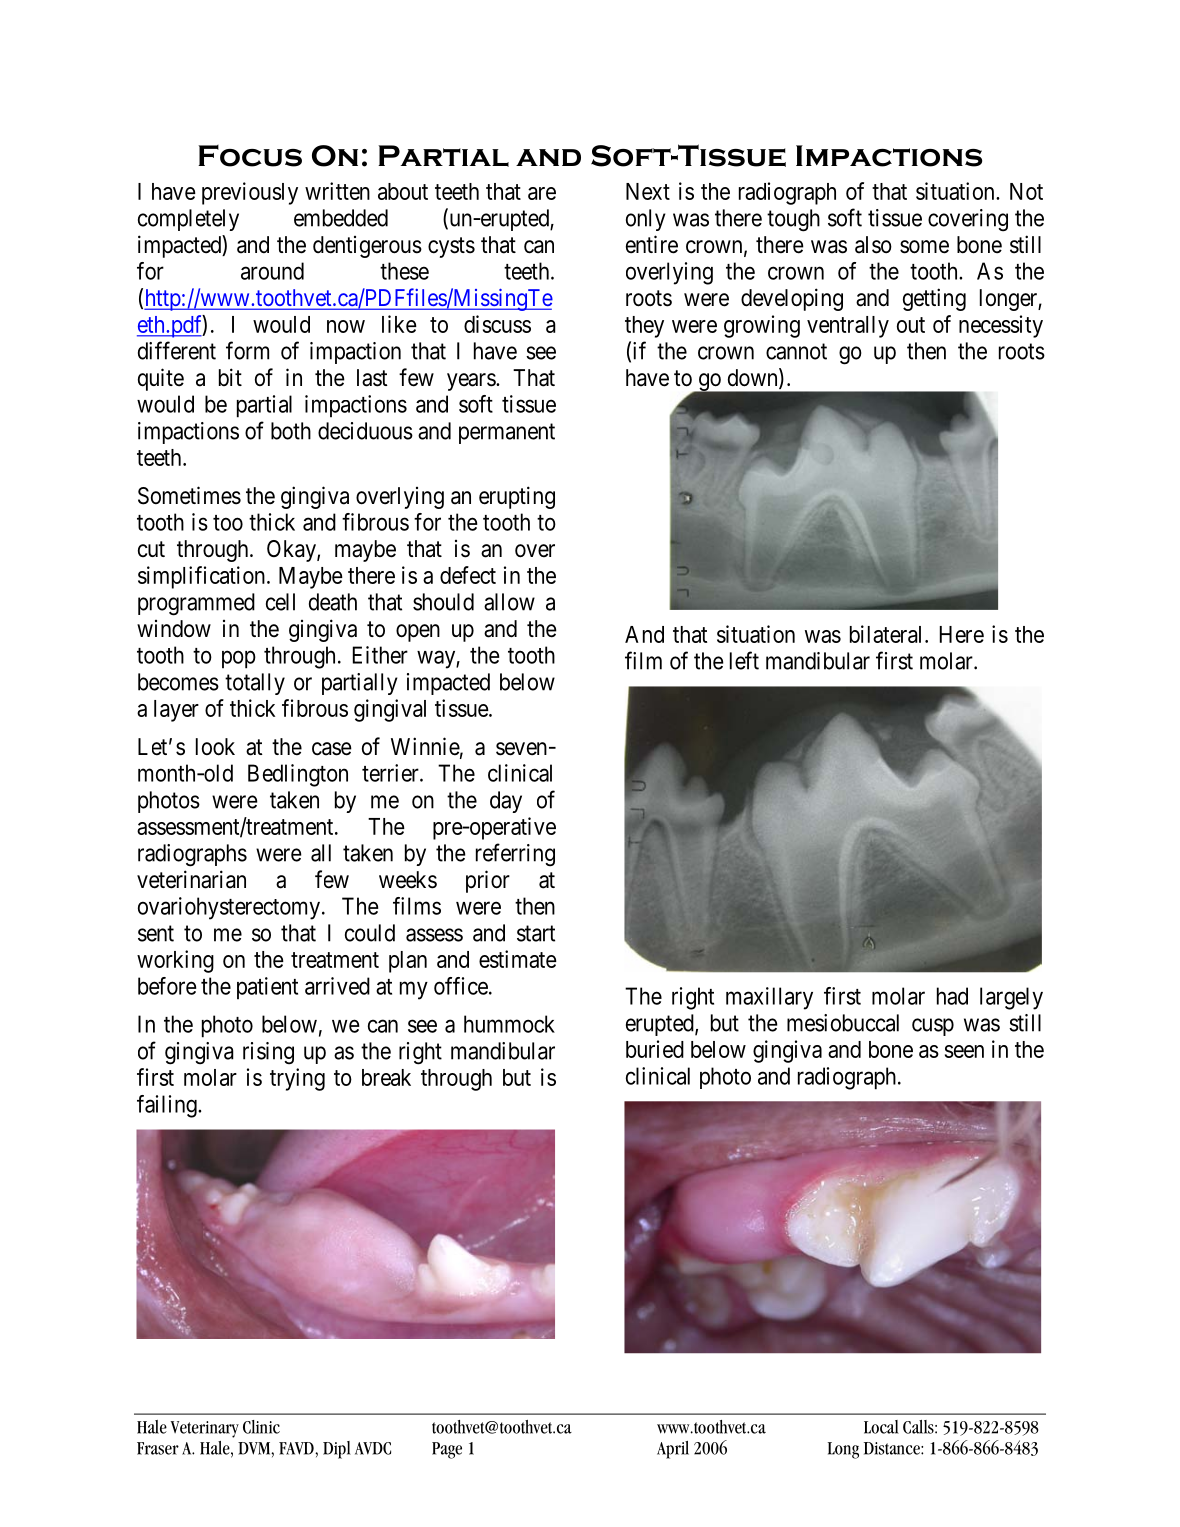 The width and height of the page is (1180, 1527). What do you see at coordinates (873, 245) in the page?
I see `also` at bounding box center [873, 245].
